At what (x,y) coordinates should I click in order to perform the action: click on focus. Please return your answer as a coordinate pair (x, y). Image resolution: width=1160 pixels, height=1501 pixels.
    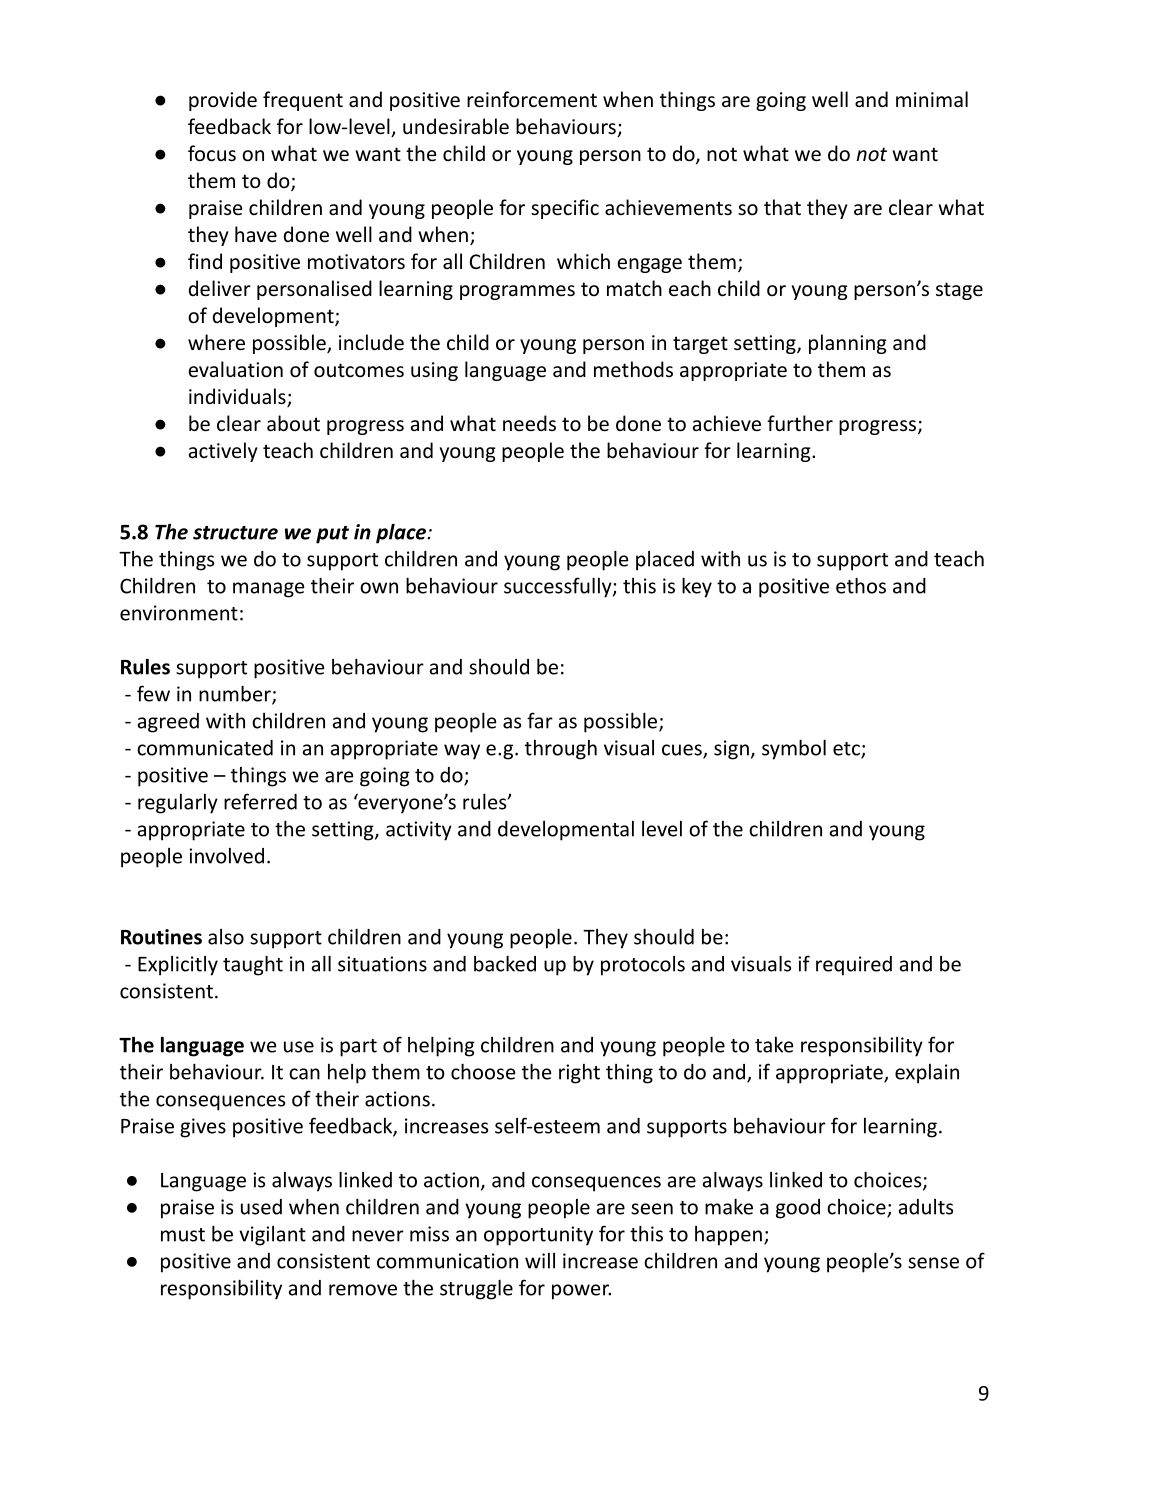
    Looking at the image, I should click on (212, 153).
